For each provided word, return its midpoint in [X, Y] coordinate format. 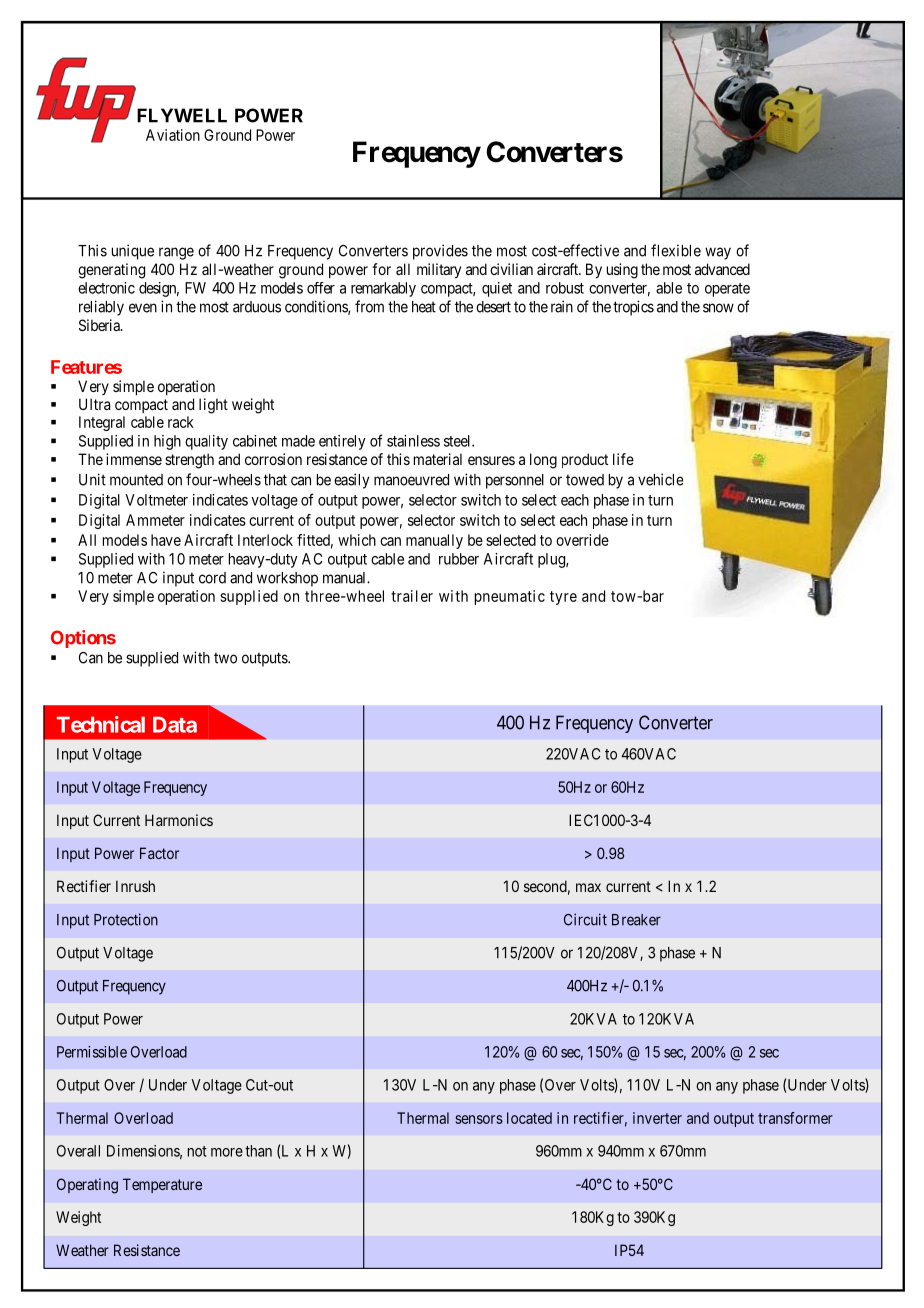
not [197, 1151]
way [718, 253]
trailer [412, 596]
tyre [563, 598]
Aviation [173, 135]
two [225, 658]
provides [440, 252]
